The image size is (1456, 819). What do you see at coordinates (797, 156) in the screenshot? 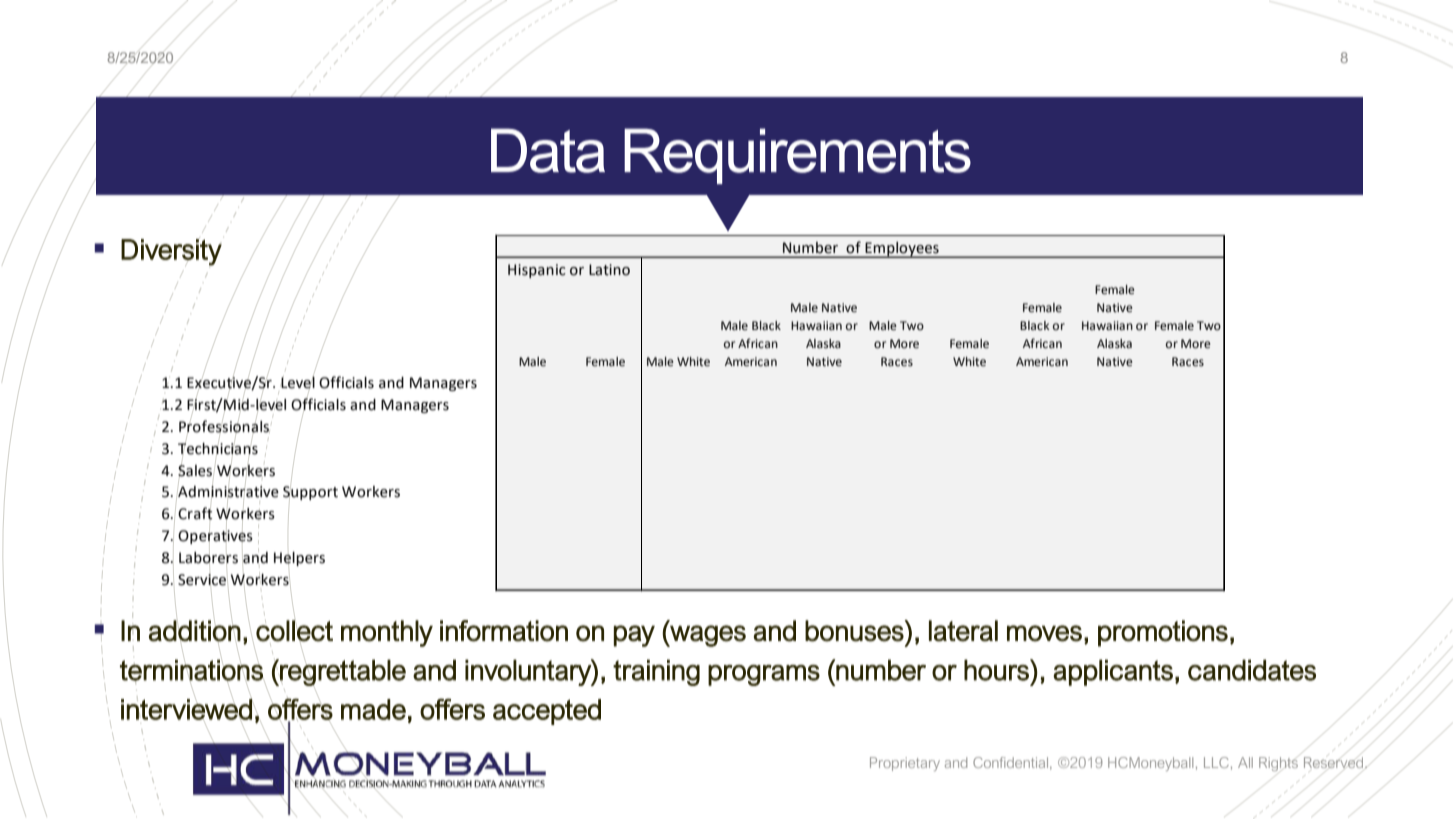
I see `Requirements` at bounding box center [797, 156].
